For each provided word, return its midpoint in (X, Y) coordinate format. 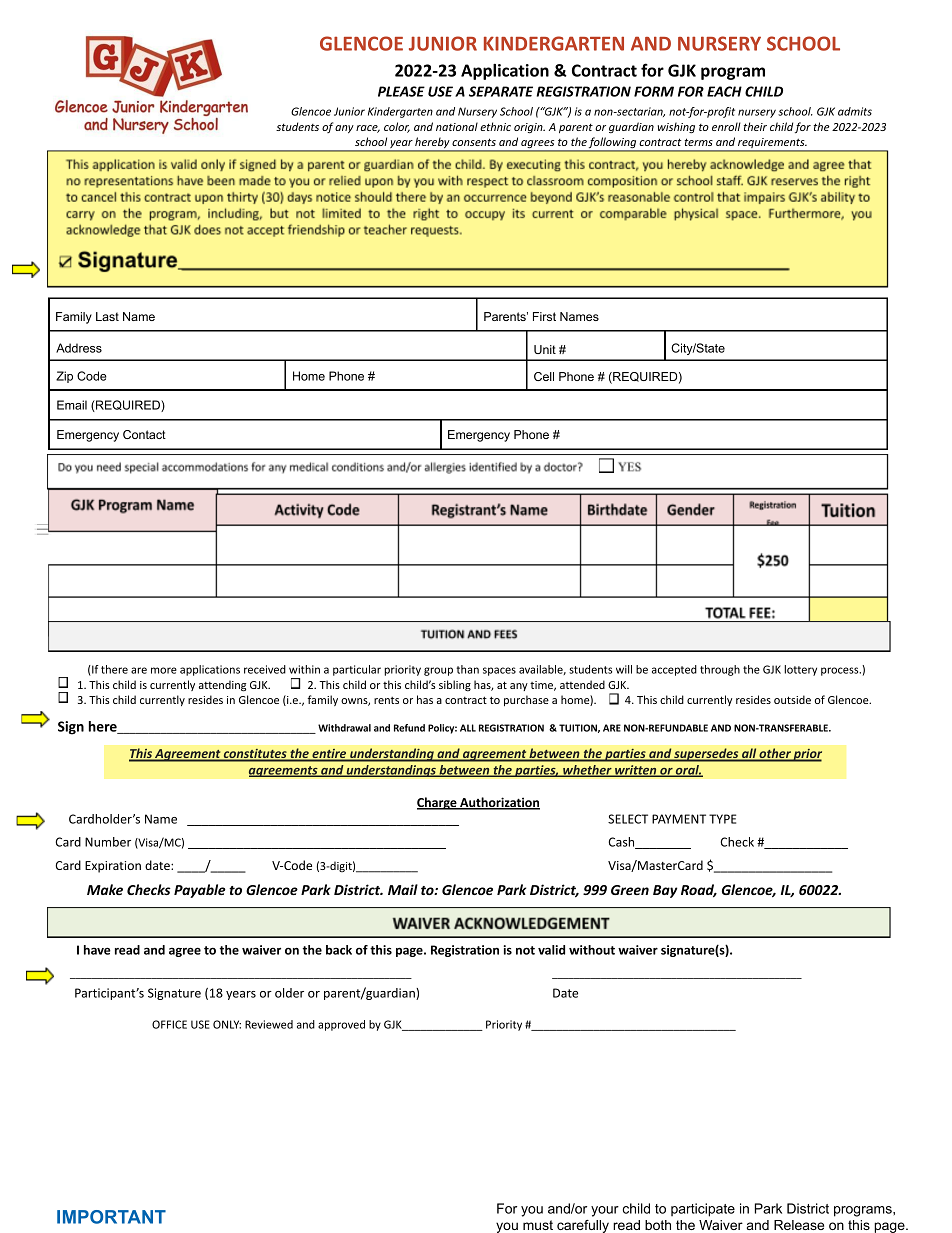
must (538, 1225)
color (397, 127)
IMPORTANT (111, 1217)
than (467, 669)
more (164, 670)
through (720, 670)
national (457, 126)
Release (799, 1225)
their (755, 126)
